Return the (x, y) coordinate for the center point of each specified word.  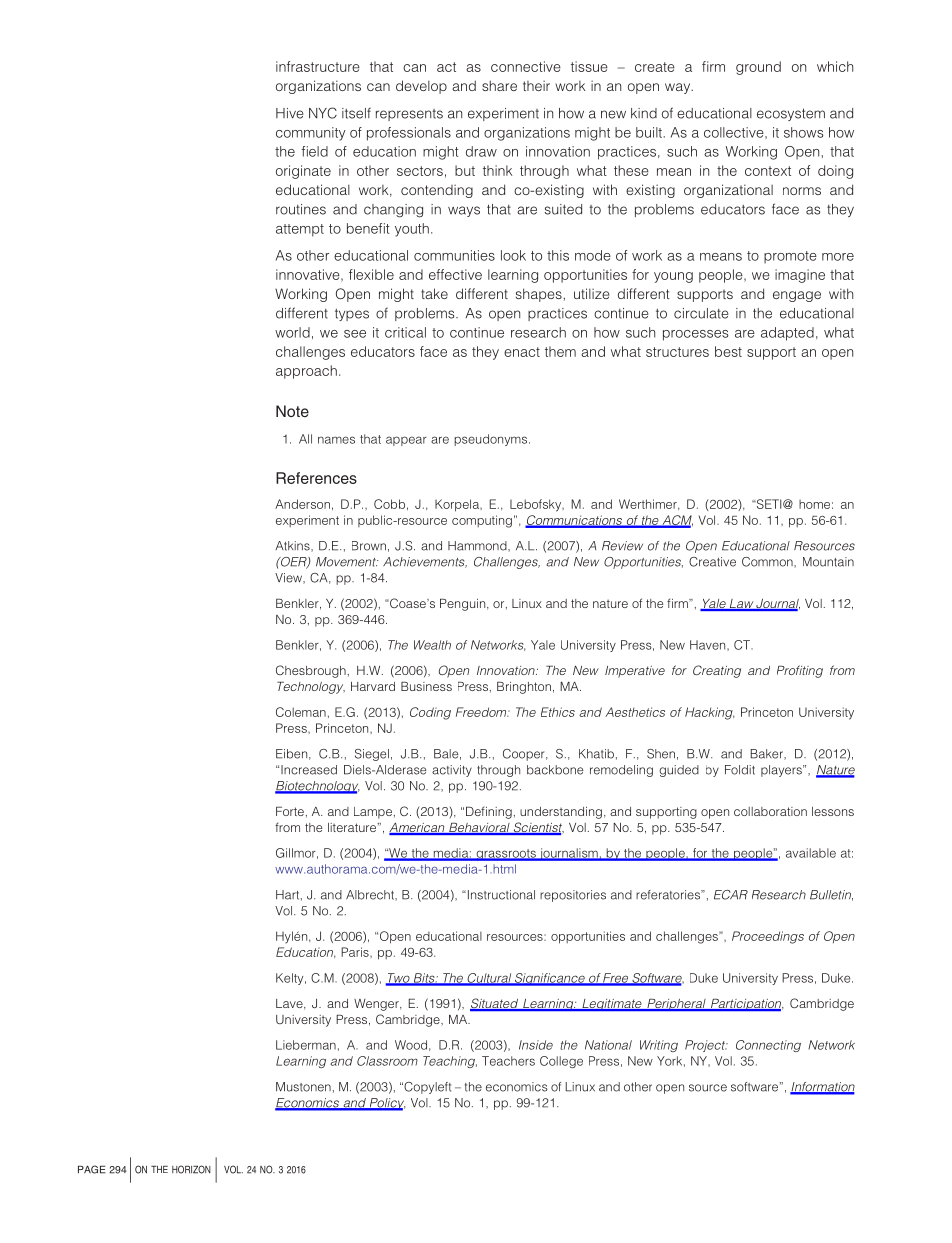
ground (758, 68)
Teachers (508, 1061)
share (499, 85)
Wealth (432, 645)
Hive (290, 113)
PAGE (92, 1169)
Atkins (293, 546)
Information (822, 1088)
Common (768, 562)
